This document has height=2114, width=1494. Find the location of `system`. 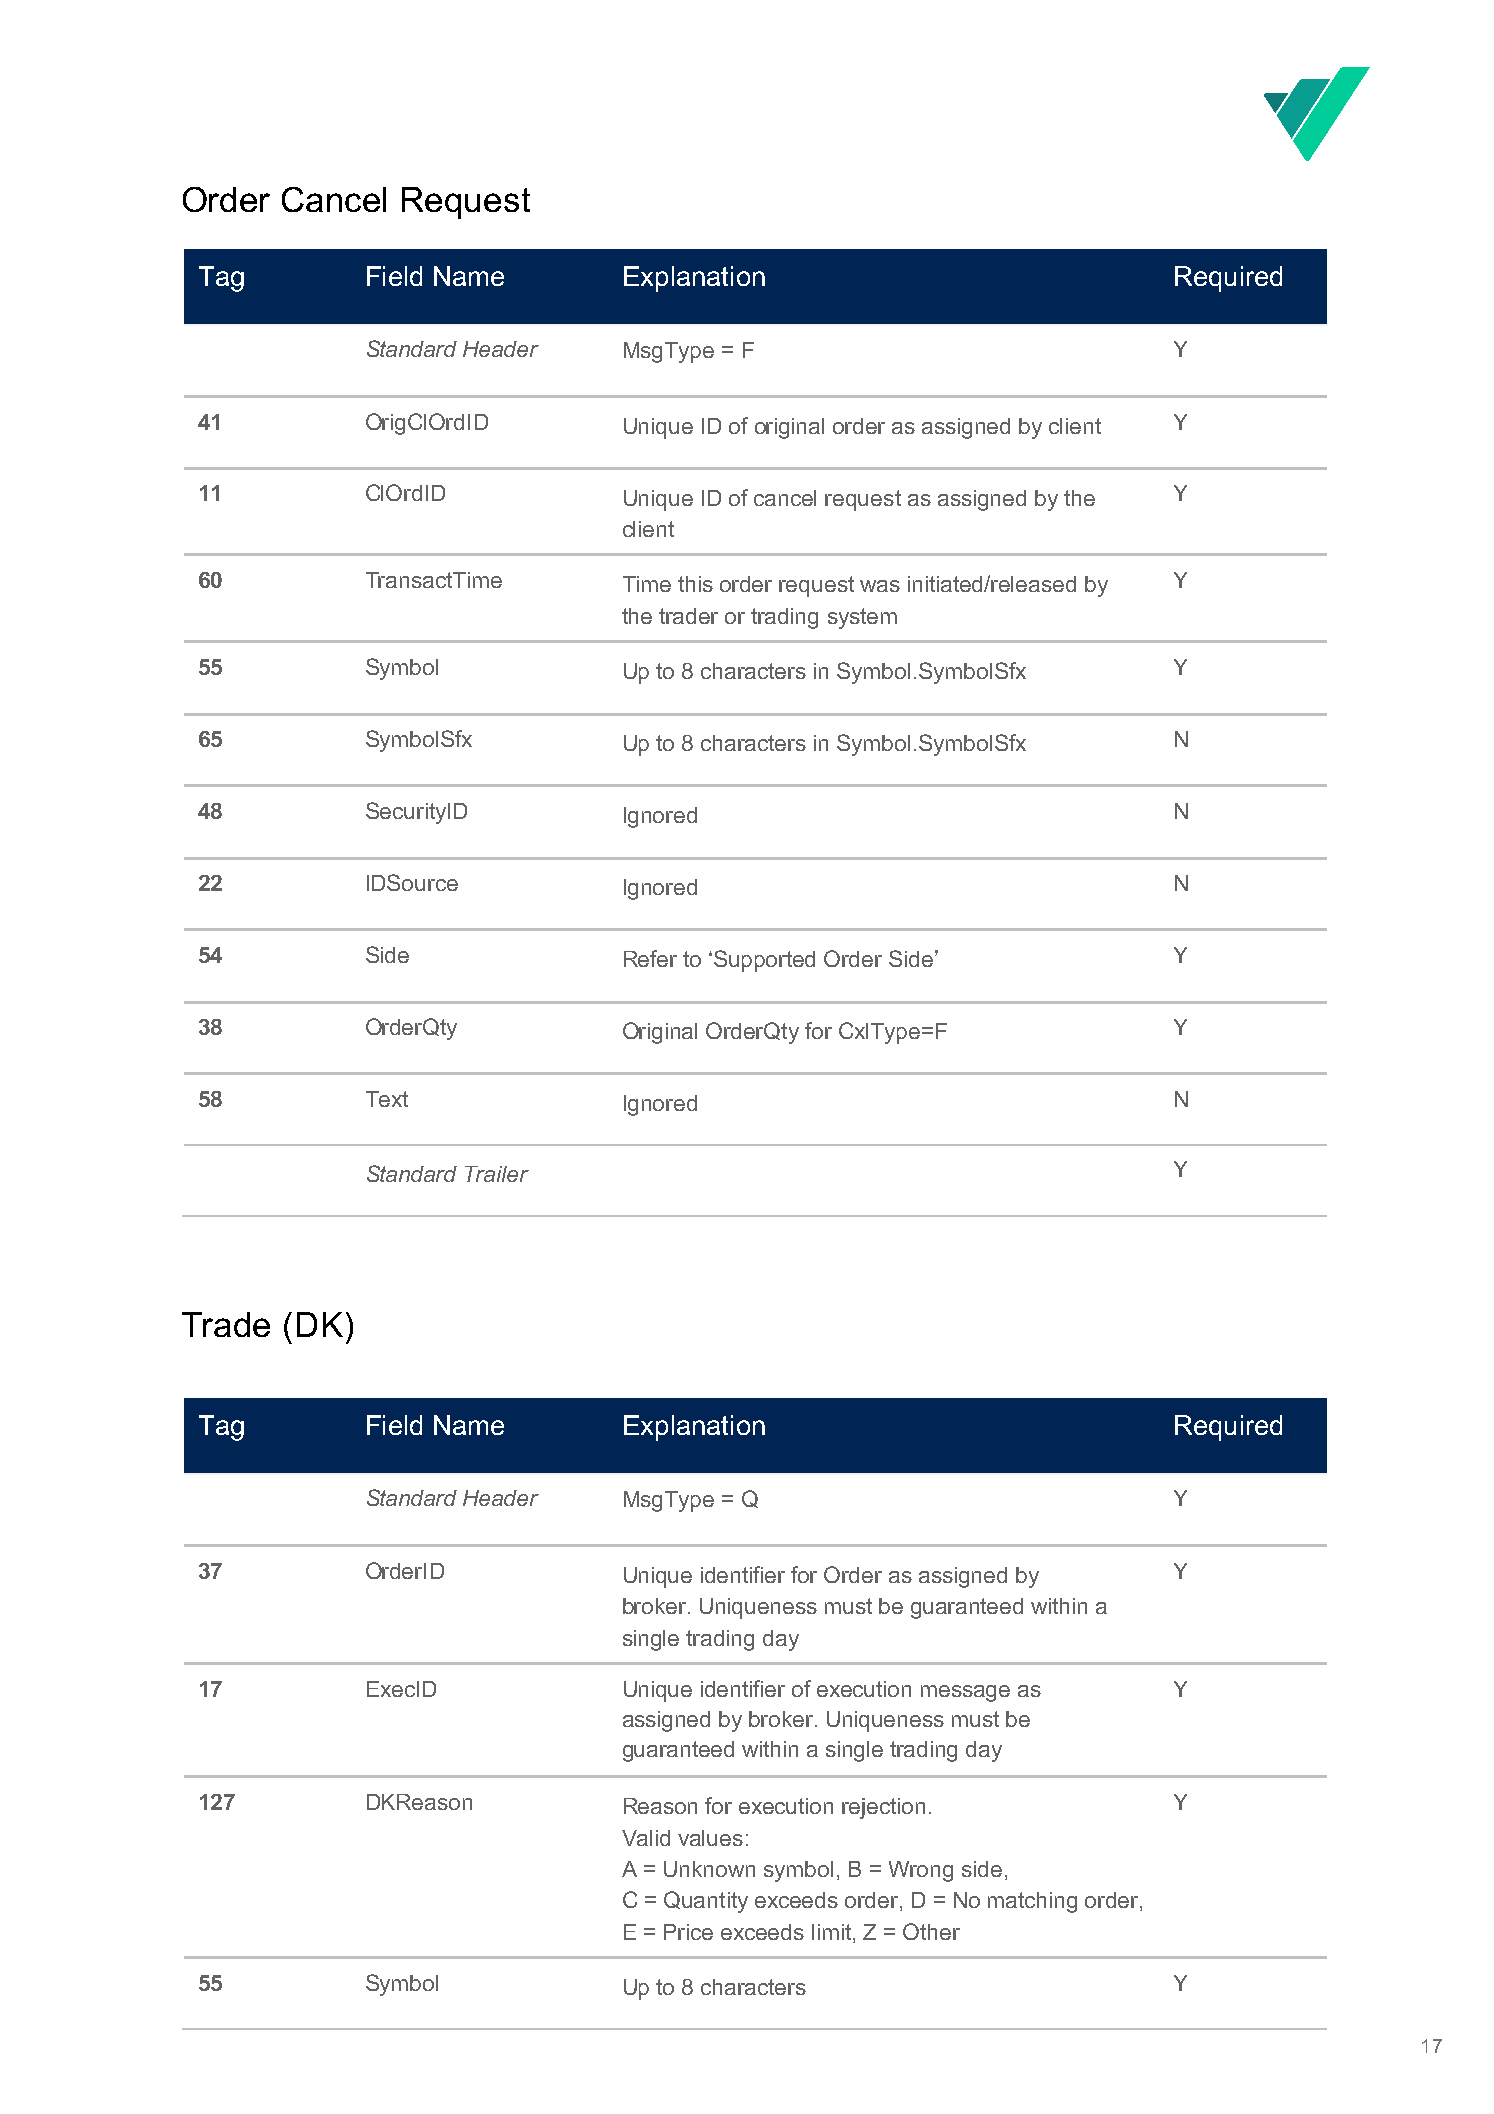

system is located at coordinates (862, 618).
